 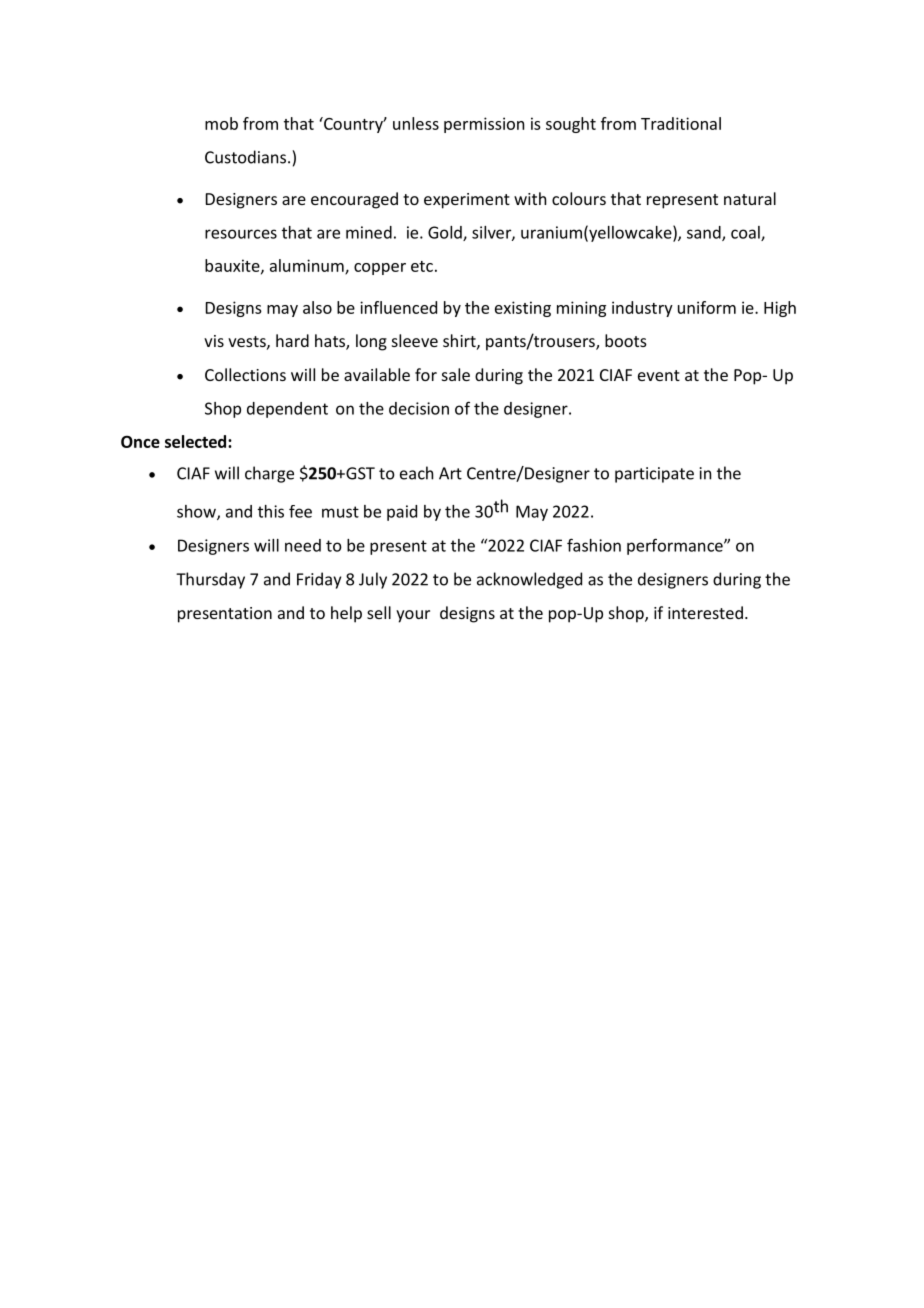 I want to click on your, so click(x=413, y=616).
